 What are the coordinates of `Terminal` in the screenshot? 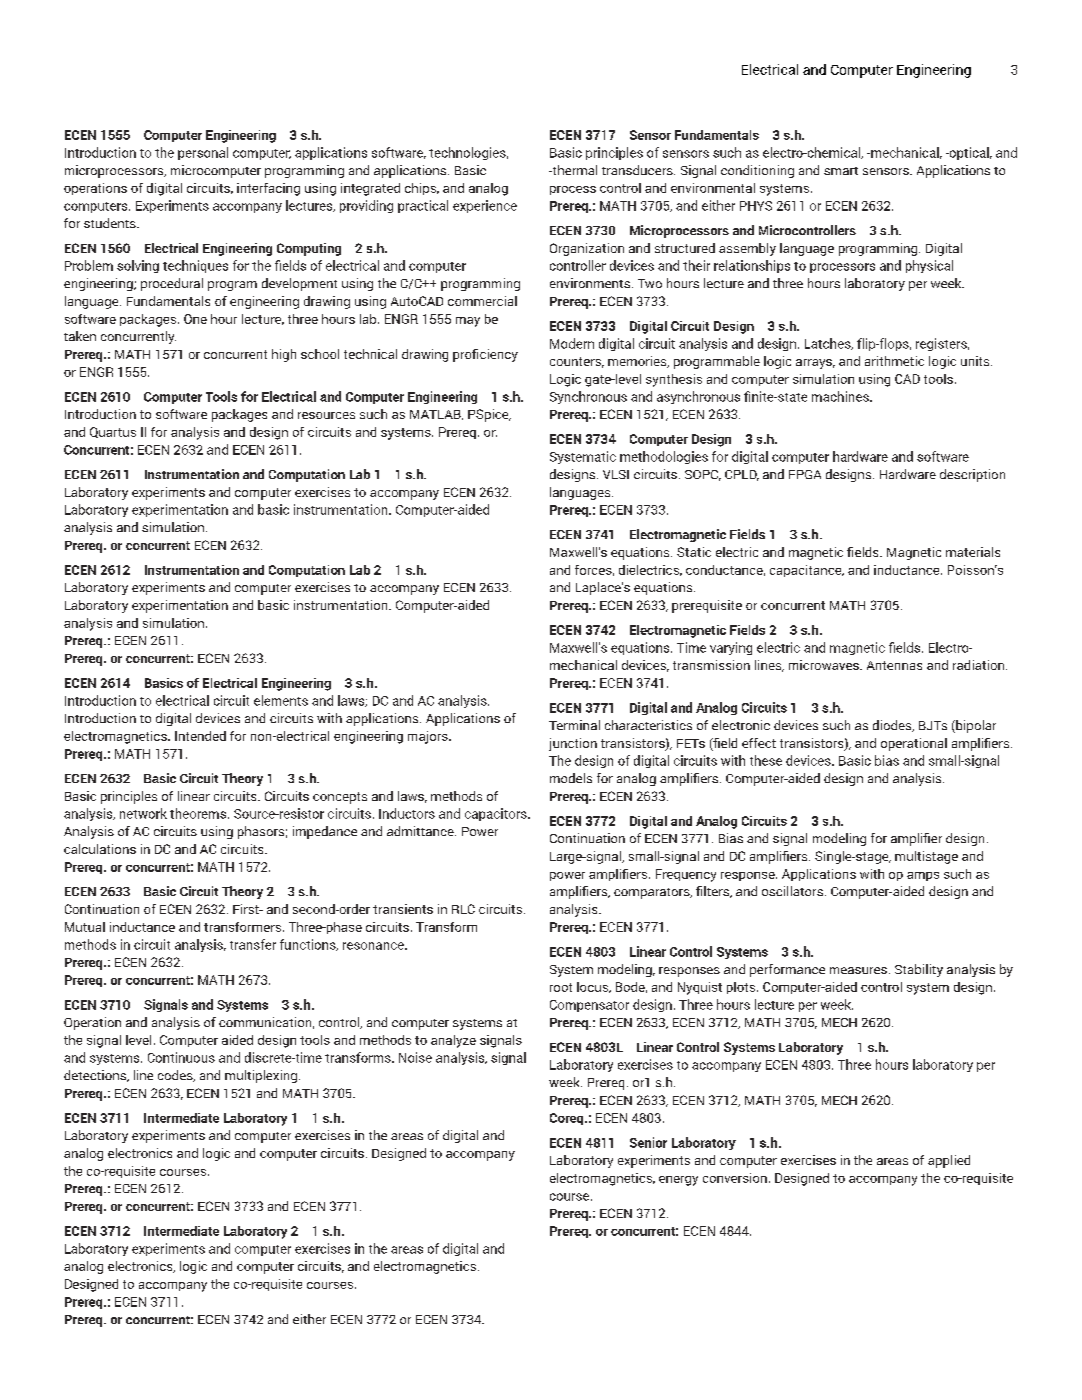 It's located at (574, 725).
